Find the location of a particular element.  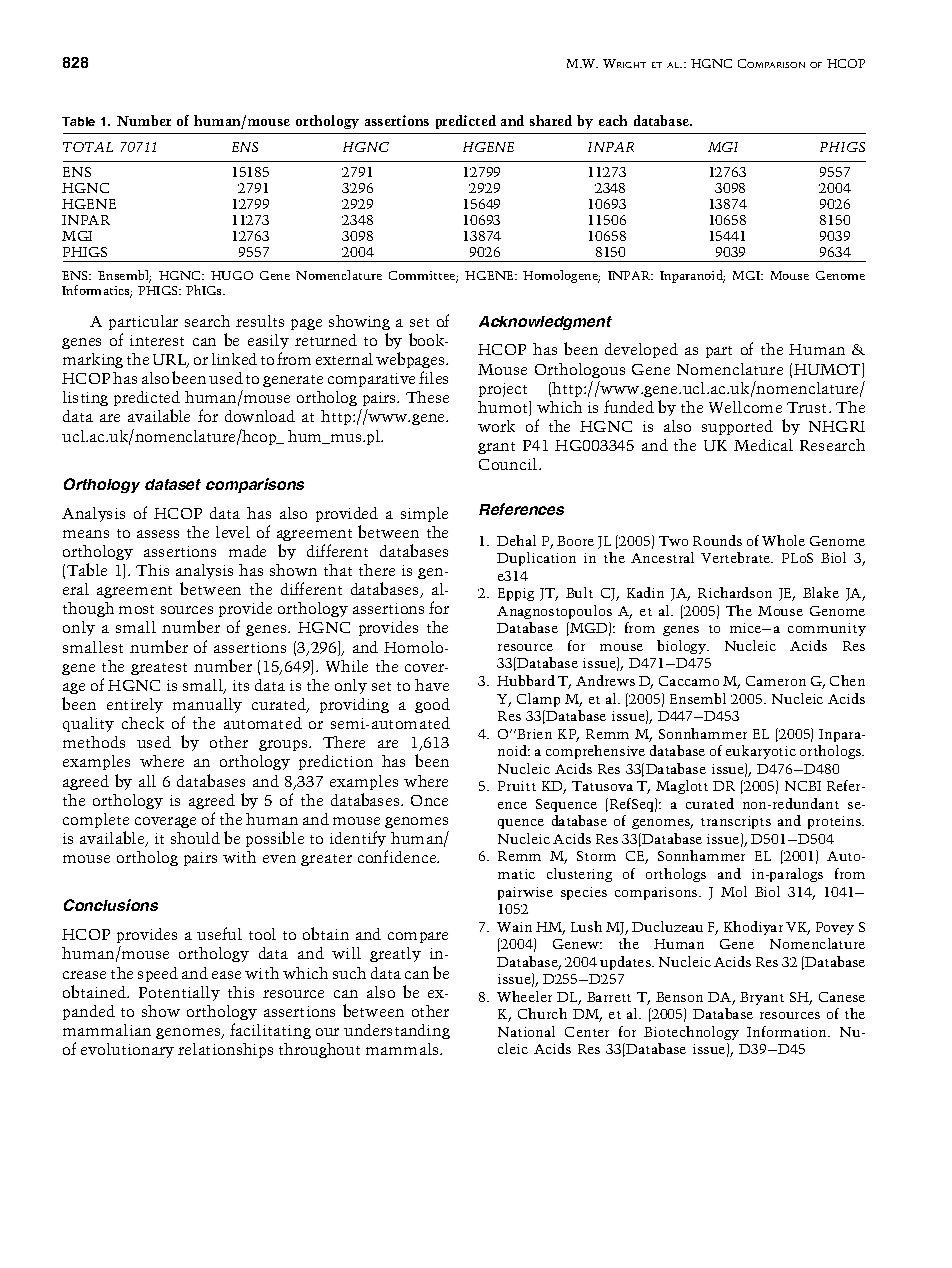

National is located at coordinates (526, 1031).
